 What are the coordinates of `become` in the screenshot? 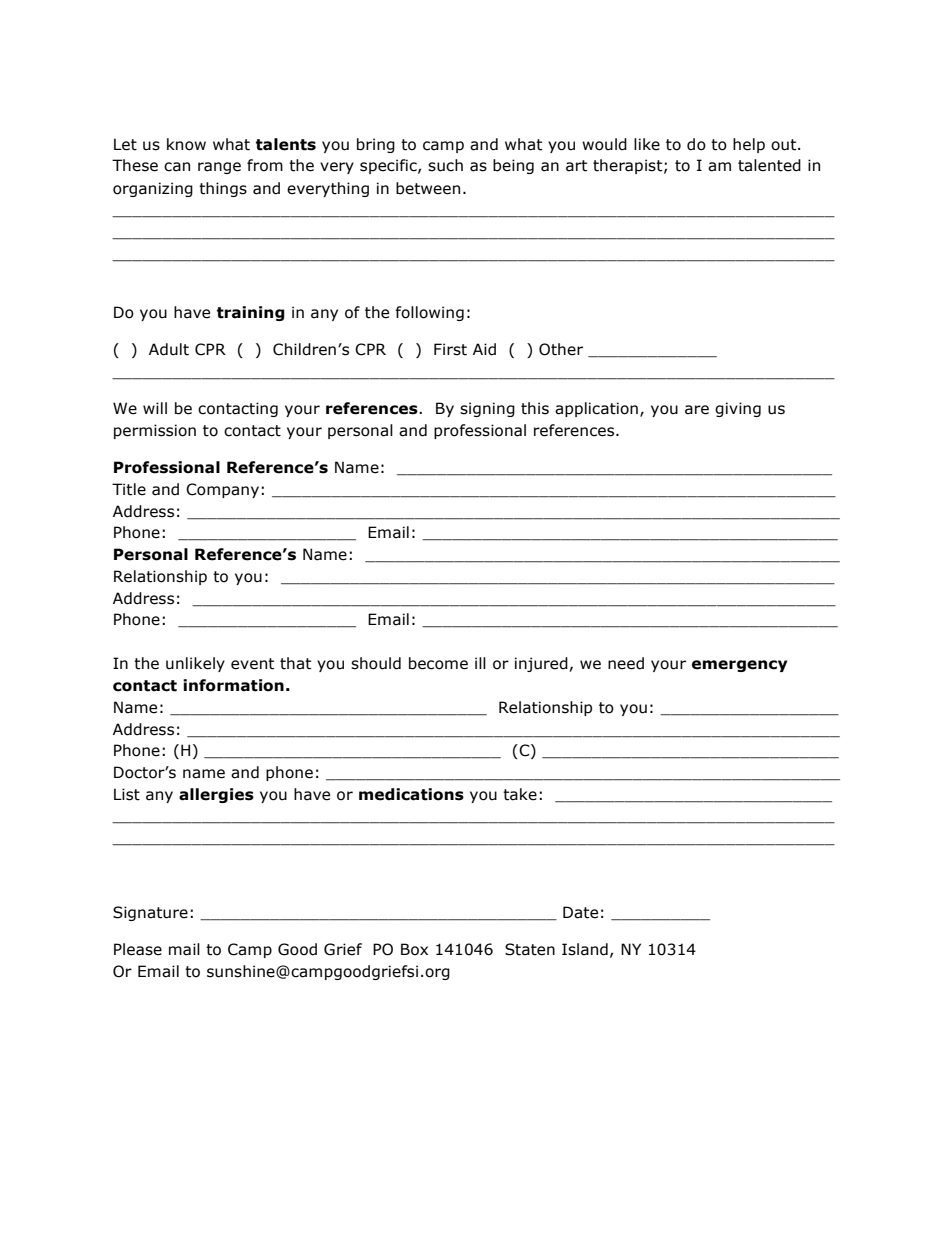 It's located at (438, 663).
